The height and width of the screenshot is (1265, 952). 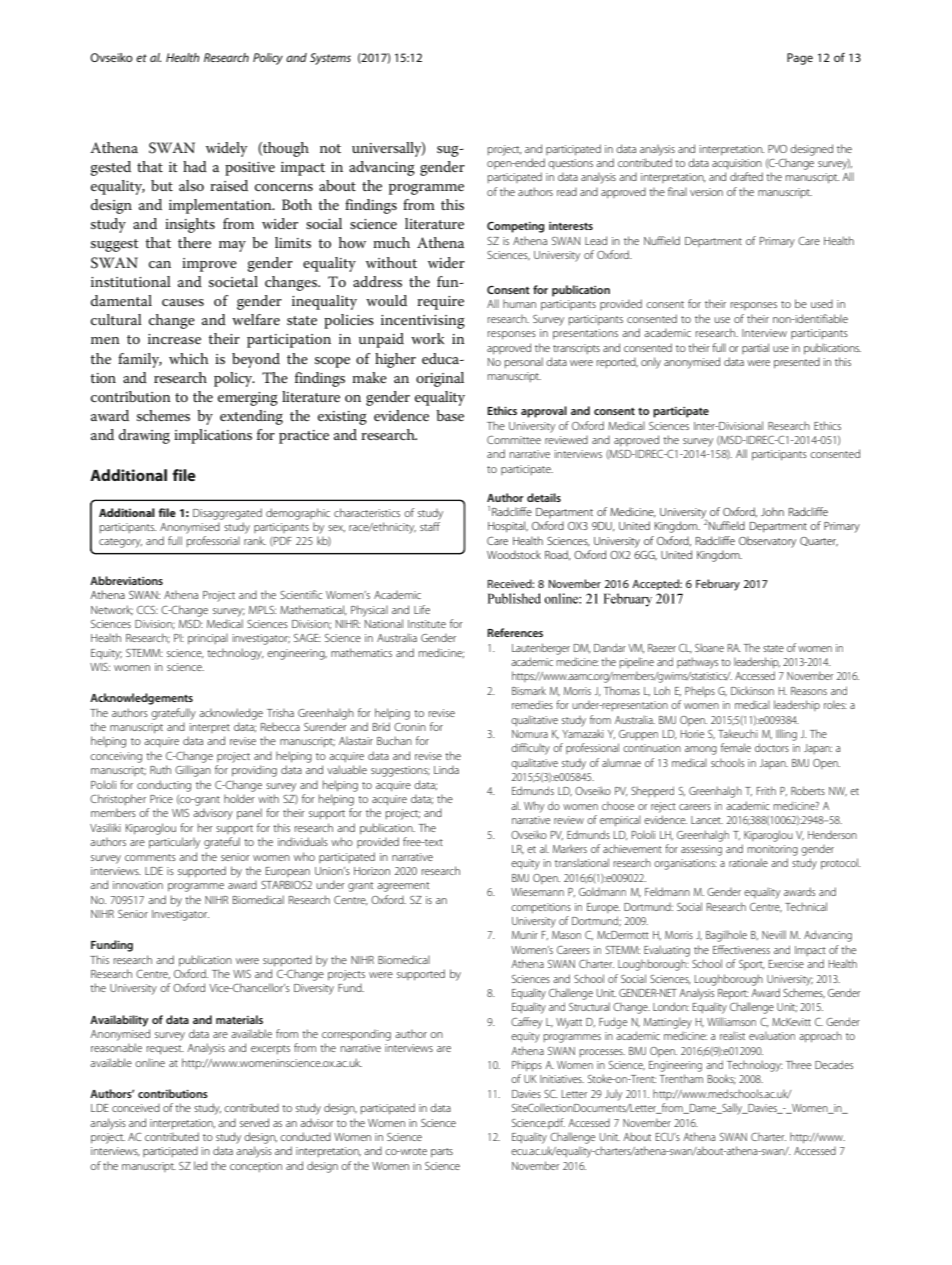 I want to click on drawing, so click(x=144, y=436).
